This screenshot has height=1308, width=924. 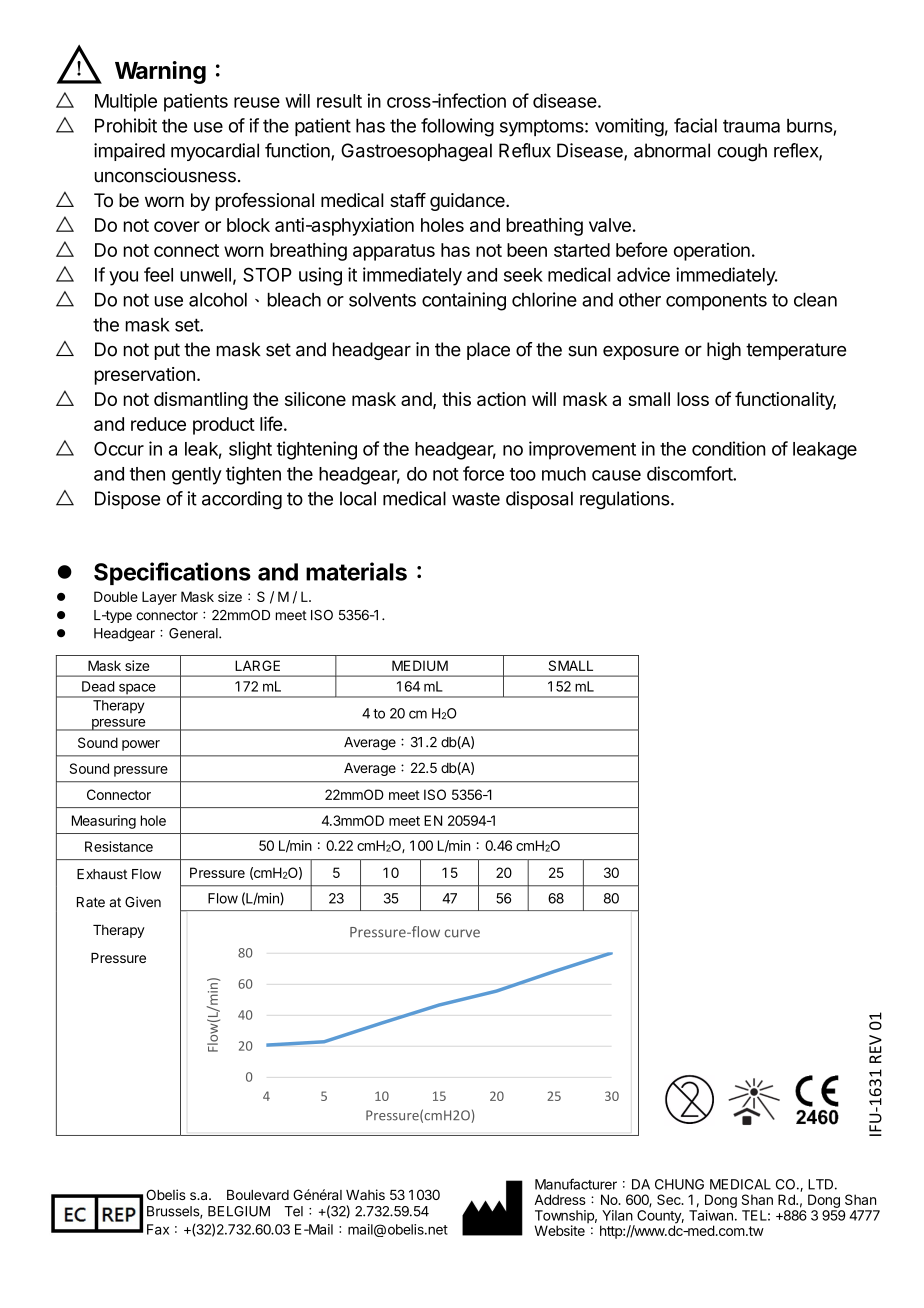 What do you see at coordinates (457, 127) in the screenshot?
I see `following` at bounding box center [457, 127].
